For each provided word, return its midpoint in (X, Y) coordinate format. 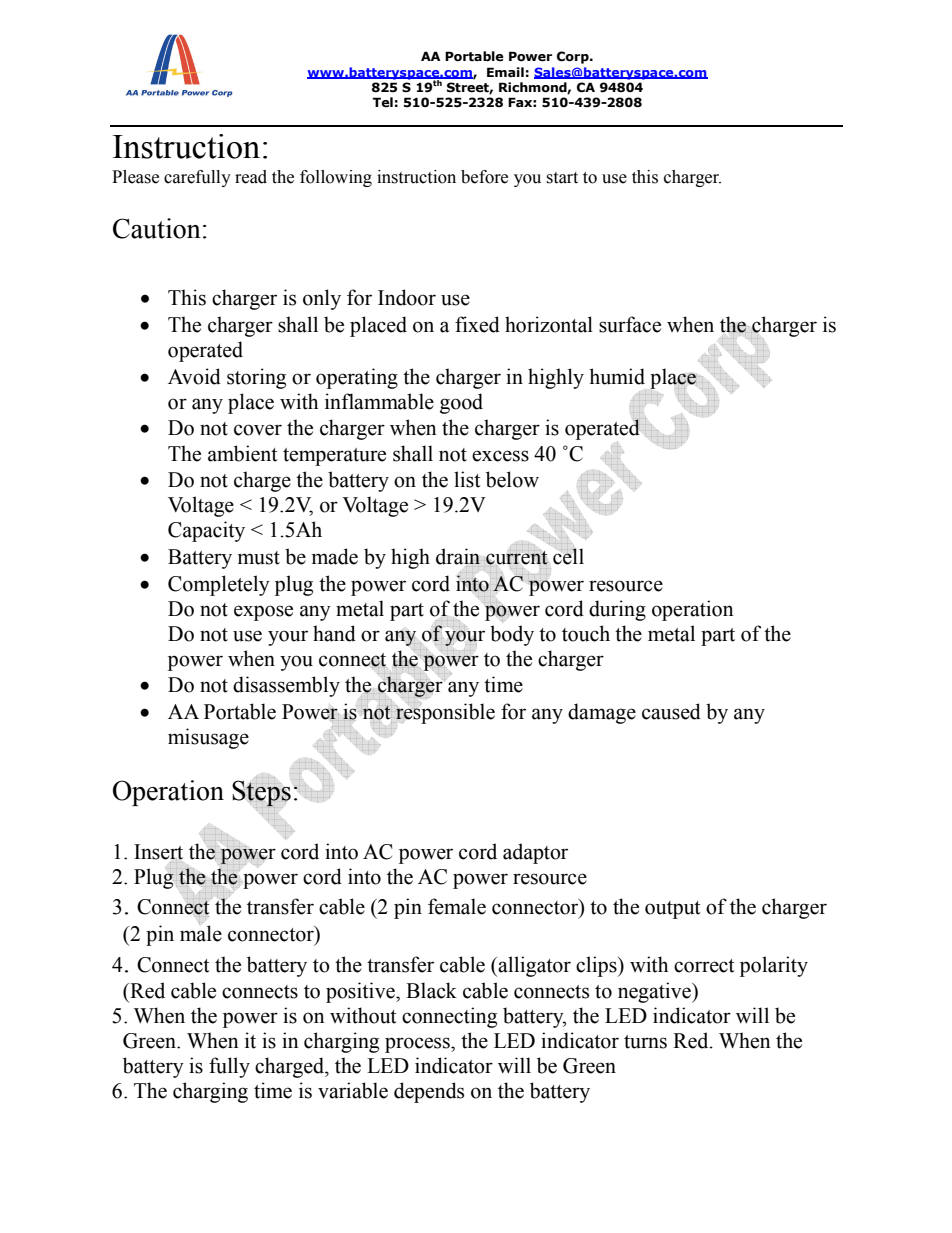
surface (630, 324)
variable (353, 1090)
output (673, 910)
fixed (477, 324)
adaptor (535, 853)
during (617, 610)
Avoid (194, 376)
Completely (219, 585)
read (251, 177)
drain (458, 557)
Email (505, 72)
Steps (261, 794)
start (562, 178)
